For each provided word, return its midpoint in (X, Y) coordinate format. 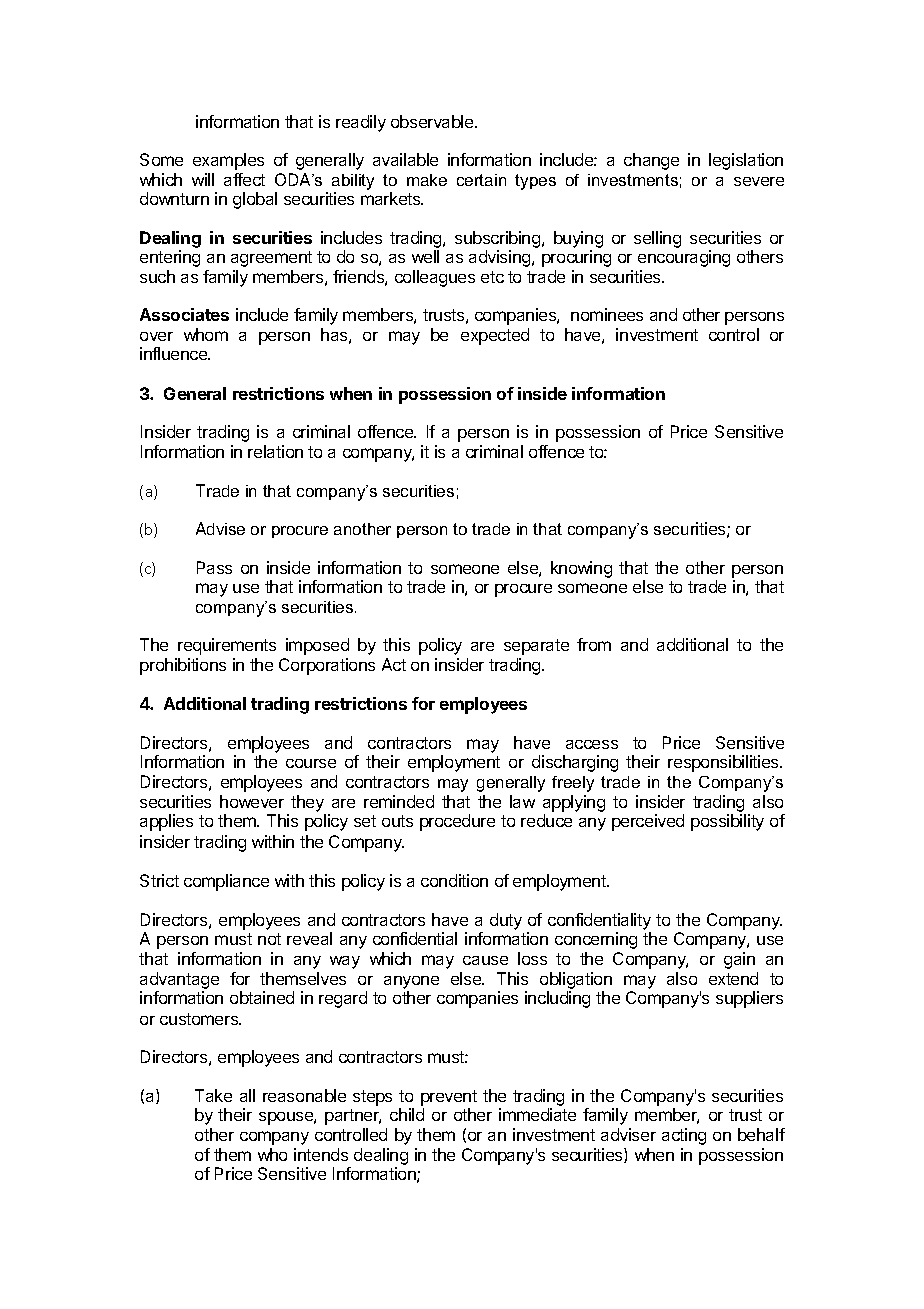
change (651, 161)
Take (213, 1095)
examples (228, 161)
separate (536, 647)
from (594, 644)
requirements (227, 646)
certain (481, 180)
